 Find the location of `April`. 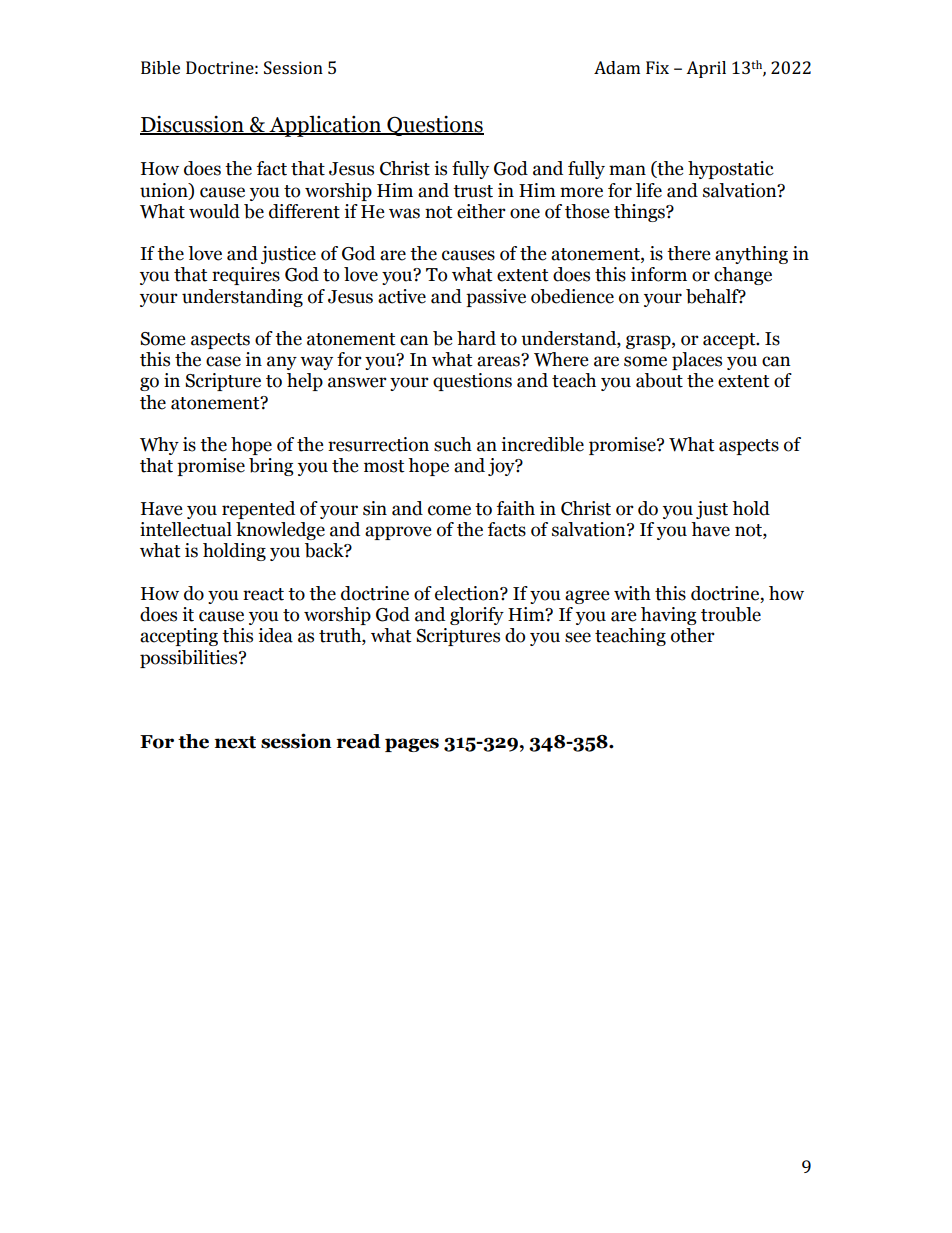

April is located at coordinates (706, 69).
